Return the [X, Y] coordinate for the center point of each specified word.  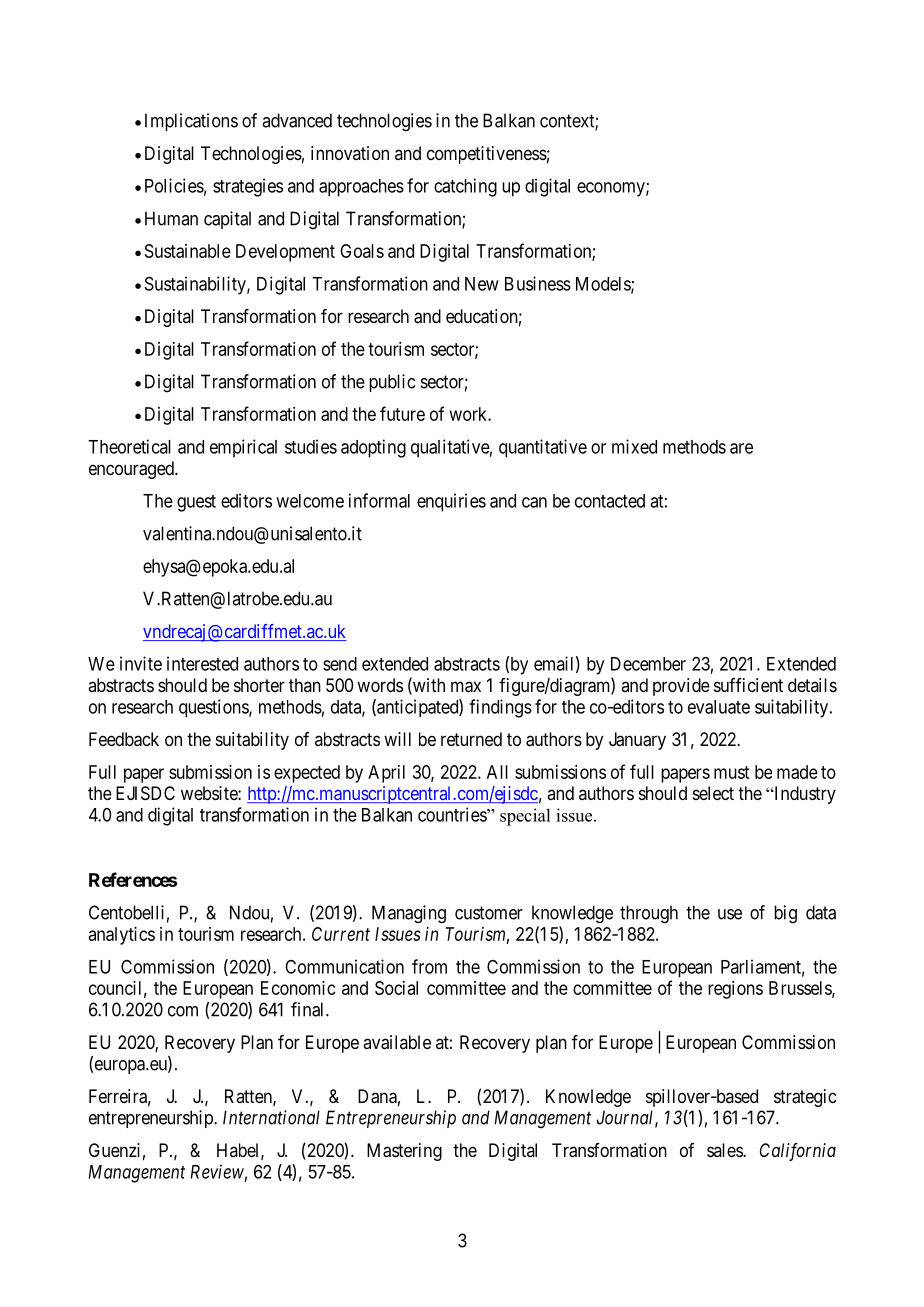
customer [489, 913]
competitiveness [487, 155]
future [402, 413]
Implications [191, 122]
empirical [243, 448]
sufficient [748, 685]
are [741, 448]
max [466, 687]
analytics [122, 936]
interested [202, 663]
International [271, 1117]
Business [538, 283]
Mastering [404, 1152]
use [730, 914]
